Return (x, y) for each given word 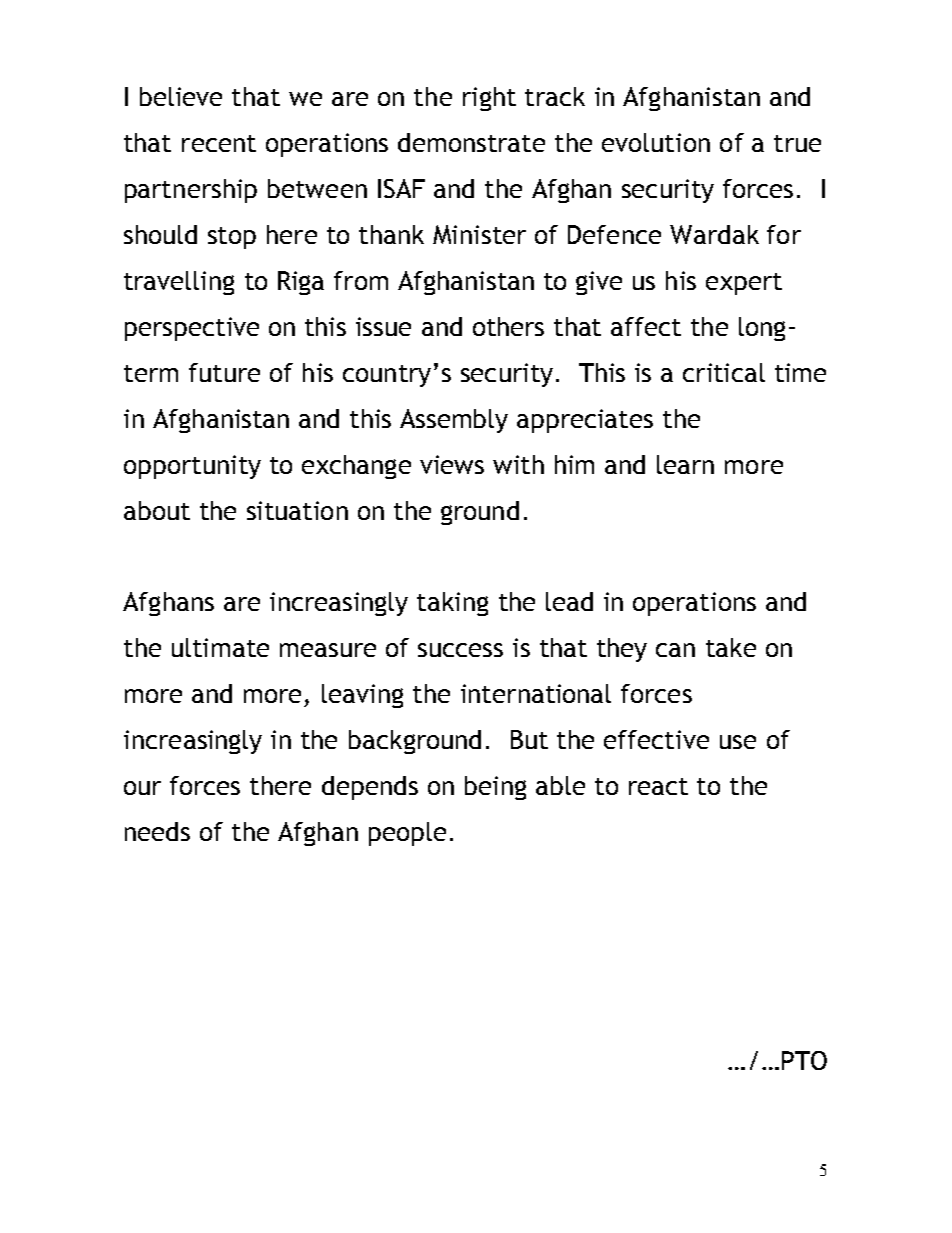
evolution (656, 142)
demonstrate (471, 142)
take (731, 647)
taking (452, 604)
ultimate (220, 647)
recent (219, 143)
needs (157, 831)
